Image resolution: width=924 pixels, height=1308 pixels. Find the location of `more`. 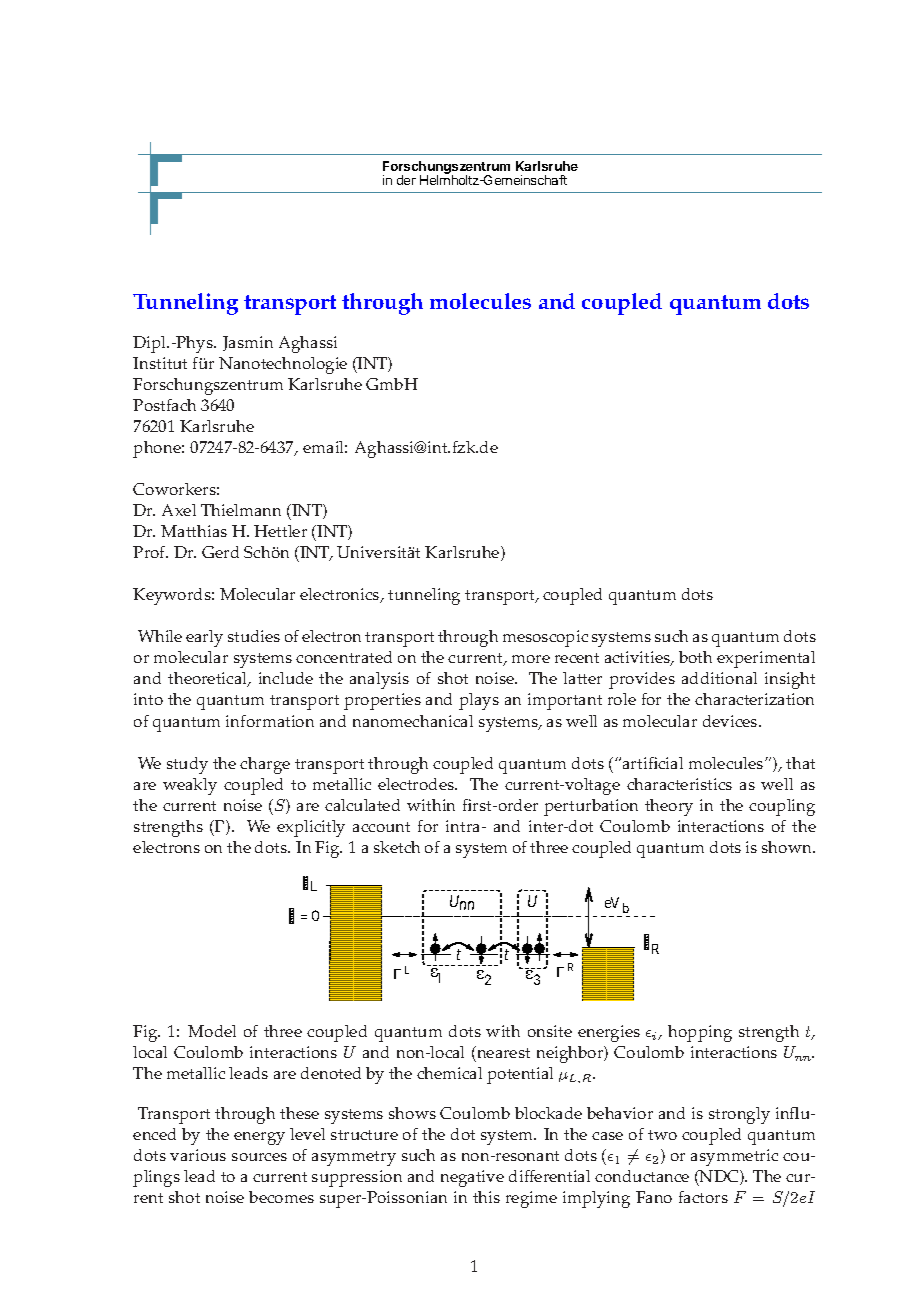

more is located at coordinates (531, 659).
